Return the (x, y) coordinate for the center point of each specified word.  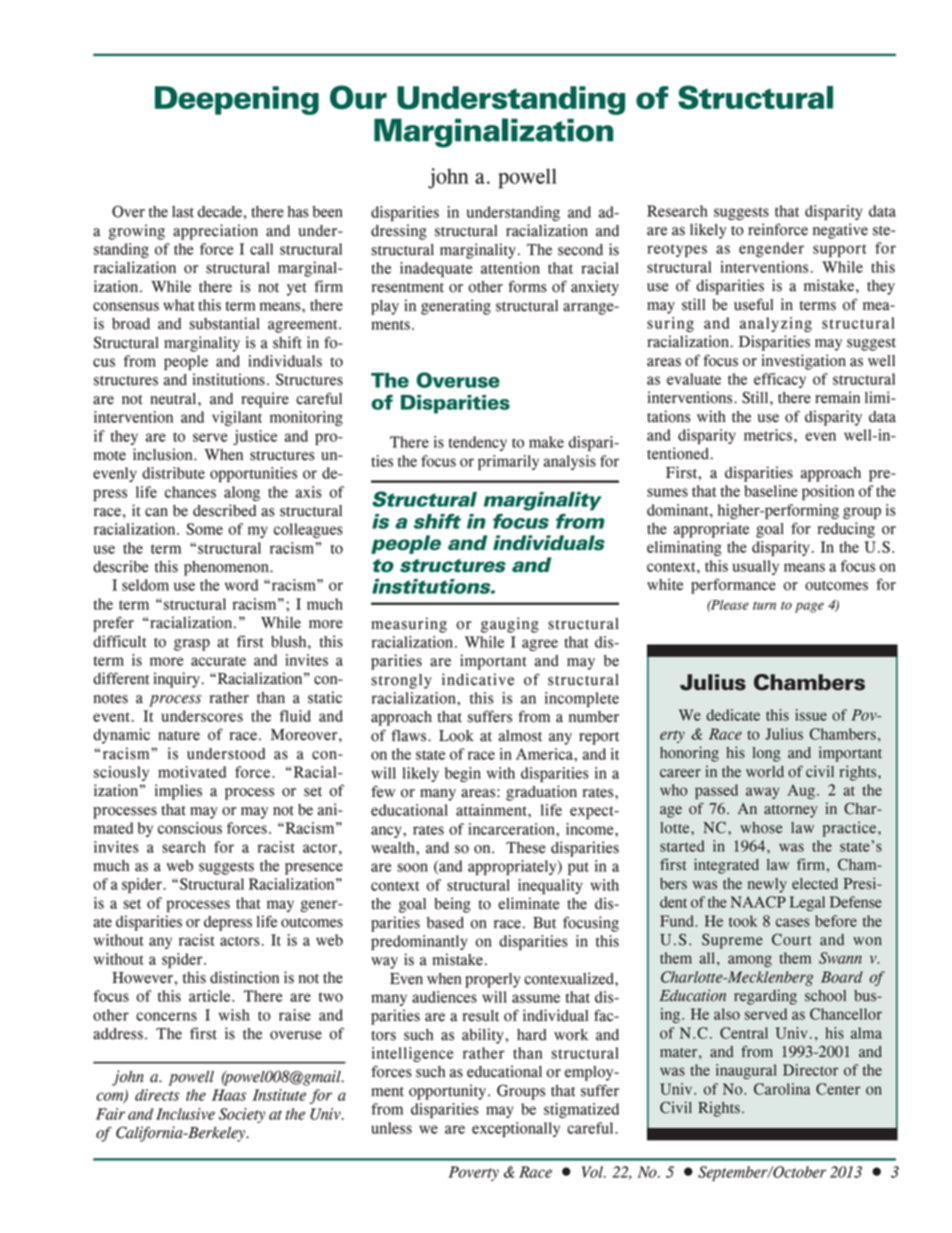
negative (840, 231)
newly (767, 885)
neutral (174, 399)
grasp (192, 645)
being (452, 905)
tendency (477, 443)
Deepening (237, 100)
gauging (510, 625)
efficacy (780, 380)
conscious (190, 828)
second (580, 250)
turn (764, 606)
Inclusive (185, 1114)
